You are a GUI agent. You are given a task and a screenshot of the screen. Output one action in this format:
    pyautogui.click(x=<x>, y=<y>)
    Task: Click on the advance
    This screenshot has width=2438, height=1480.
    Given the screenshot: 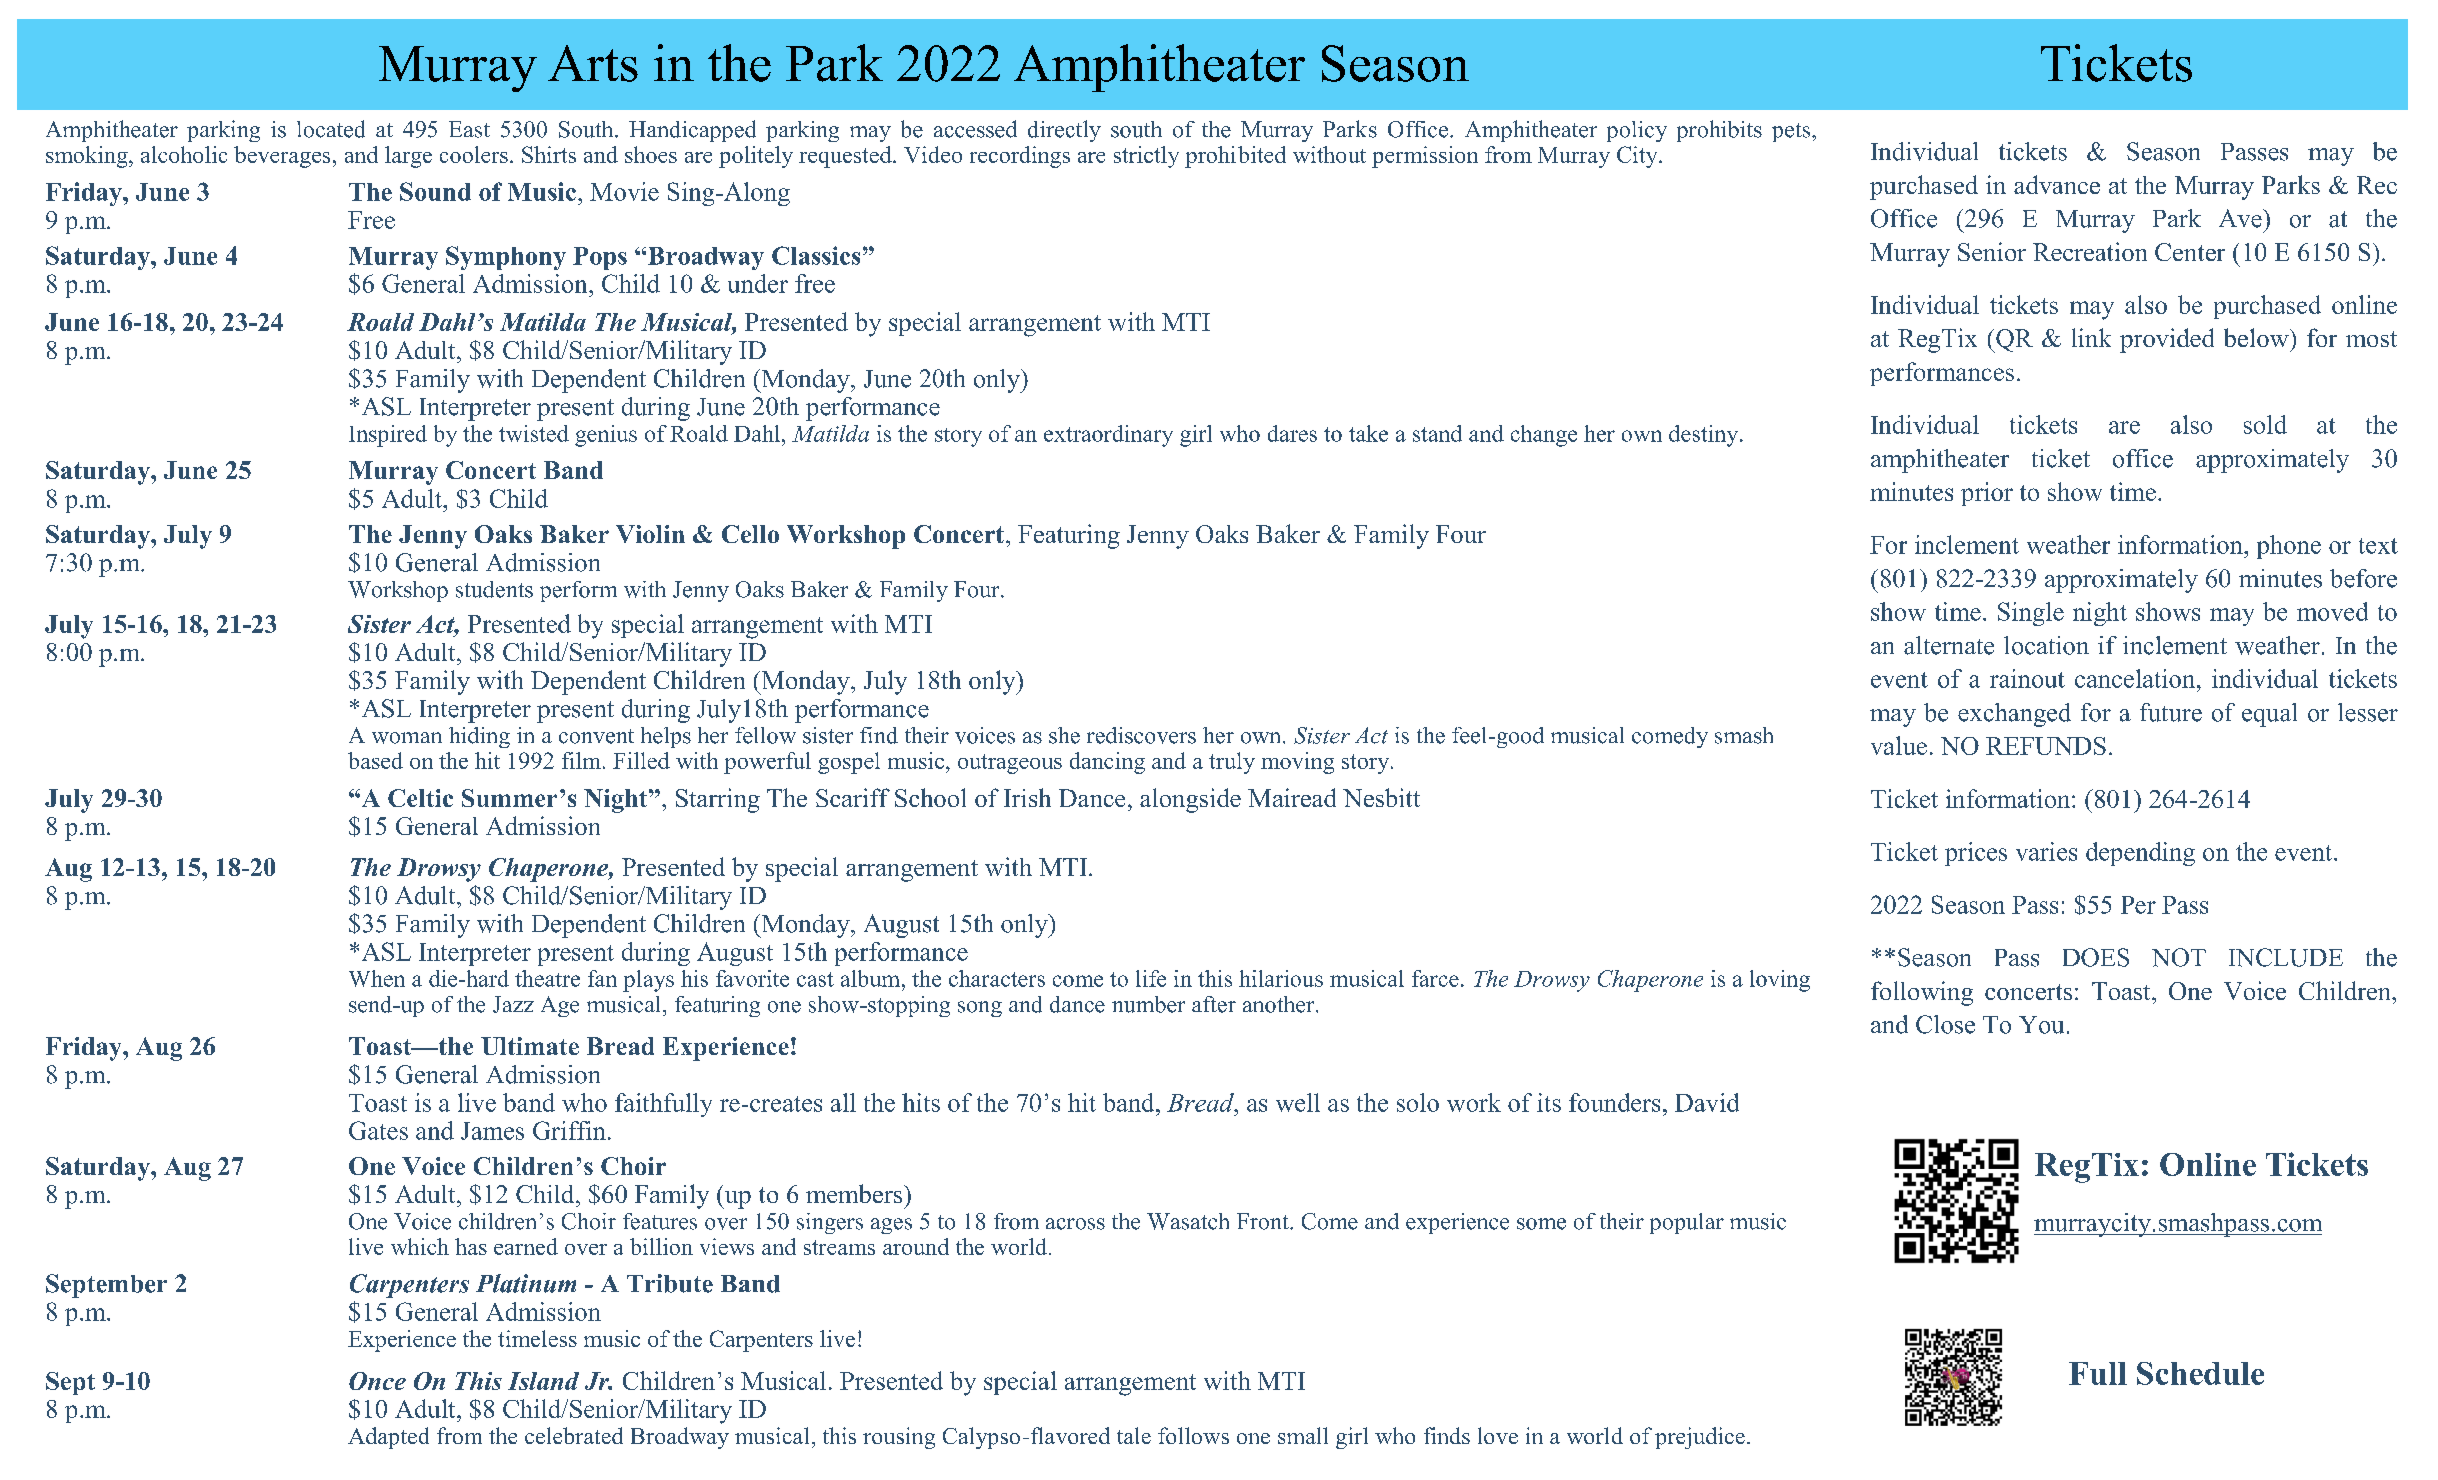 What is the action you would take?
    pyautogui.click(x=2057, y=184)
